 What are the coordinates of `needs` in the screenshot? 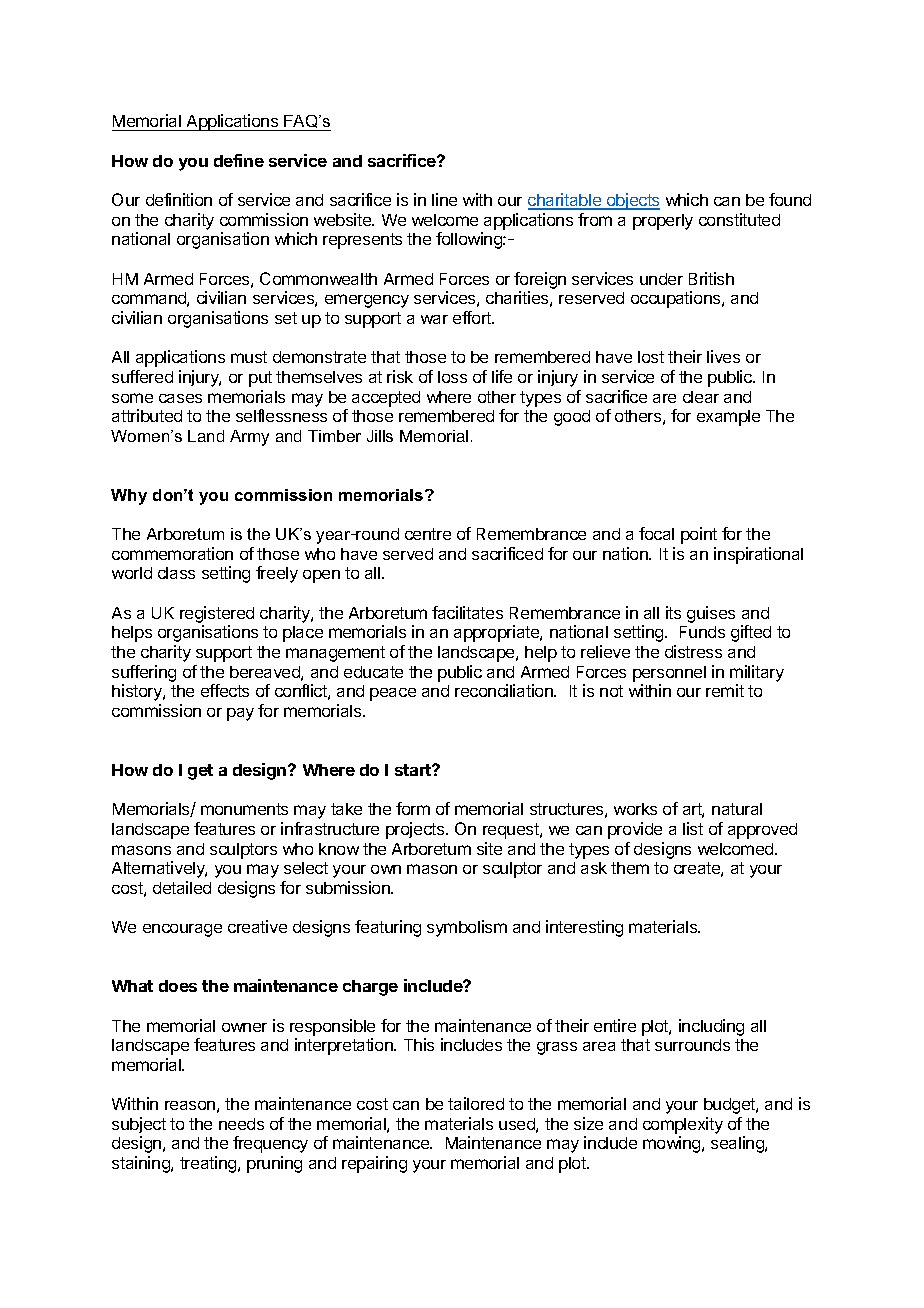 It's located at (241, 1124).
